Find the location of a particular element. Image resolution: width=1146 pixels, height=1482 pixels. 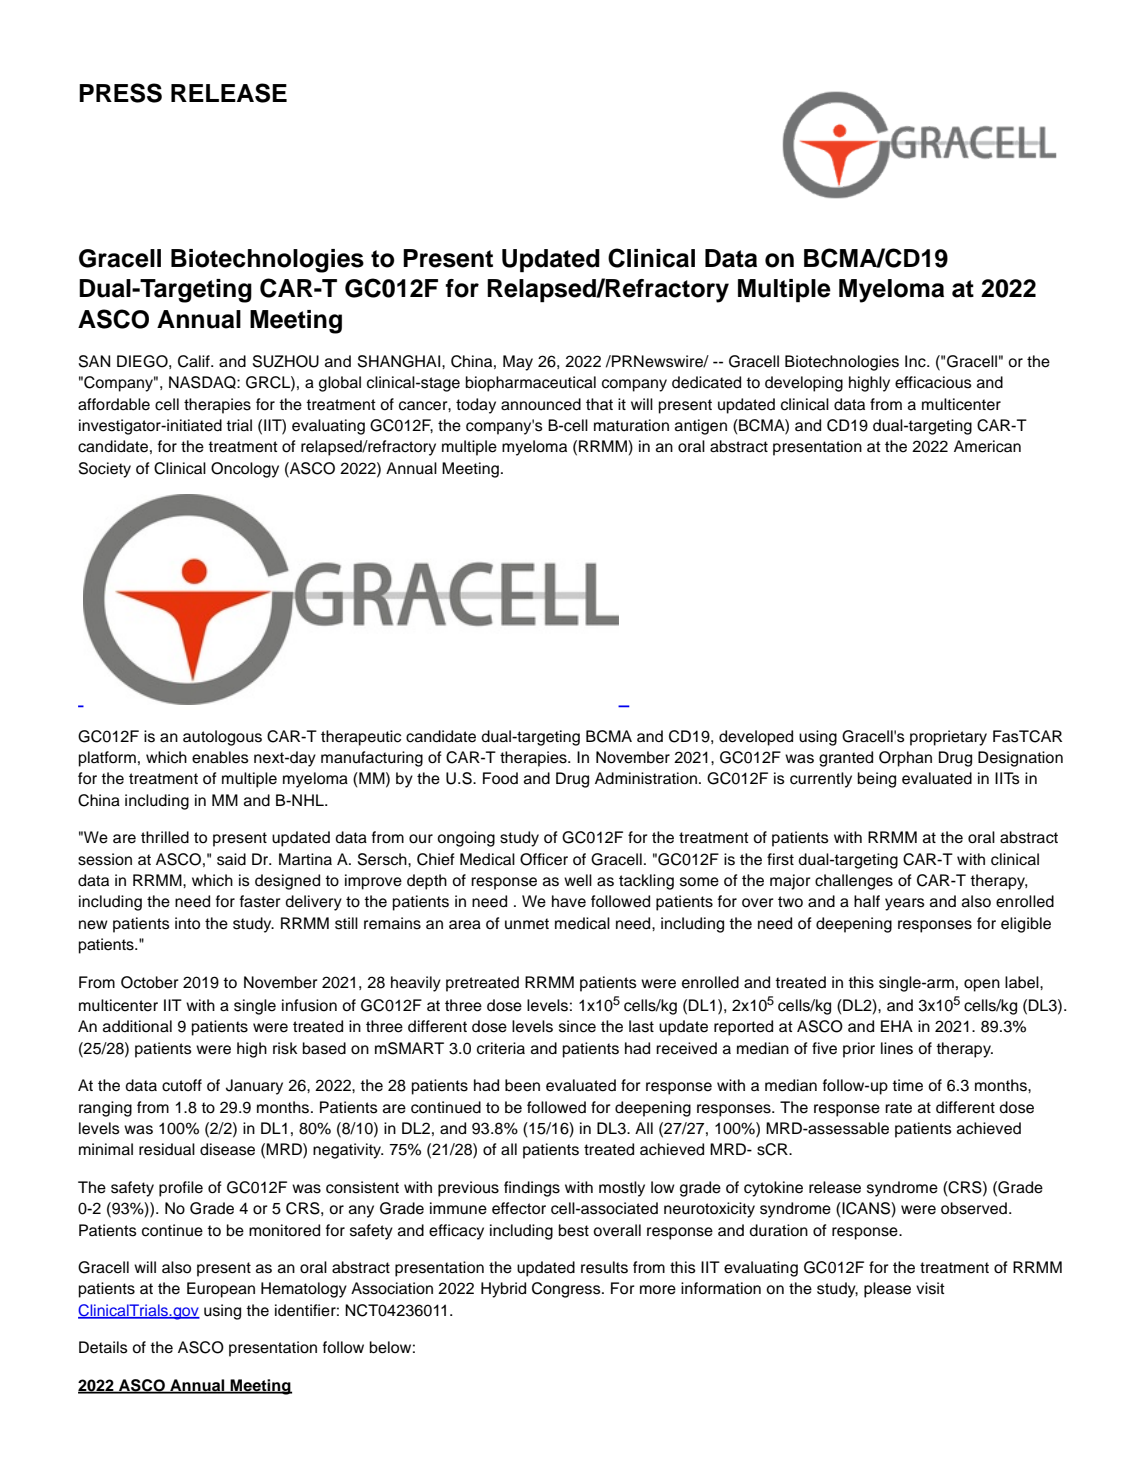

Congress is located at coordinates (567, 1290).
